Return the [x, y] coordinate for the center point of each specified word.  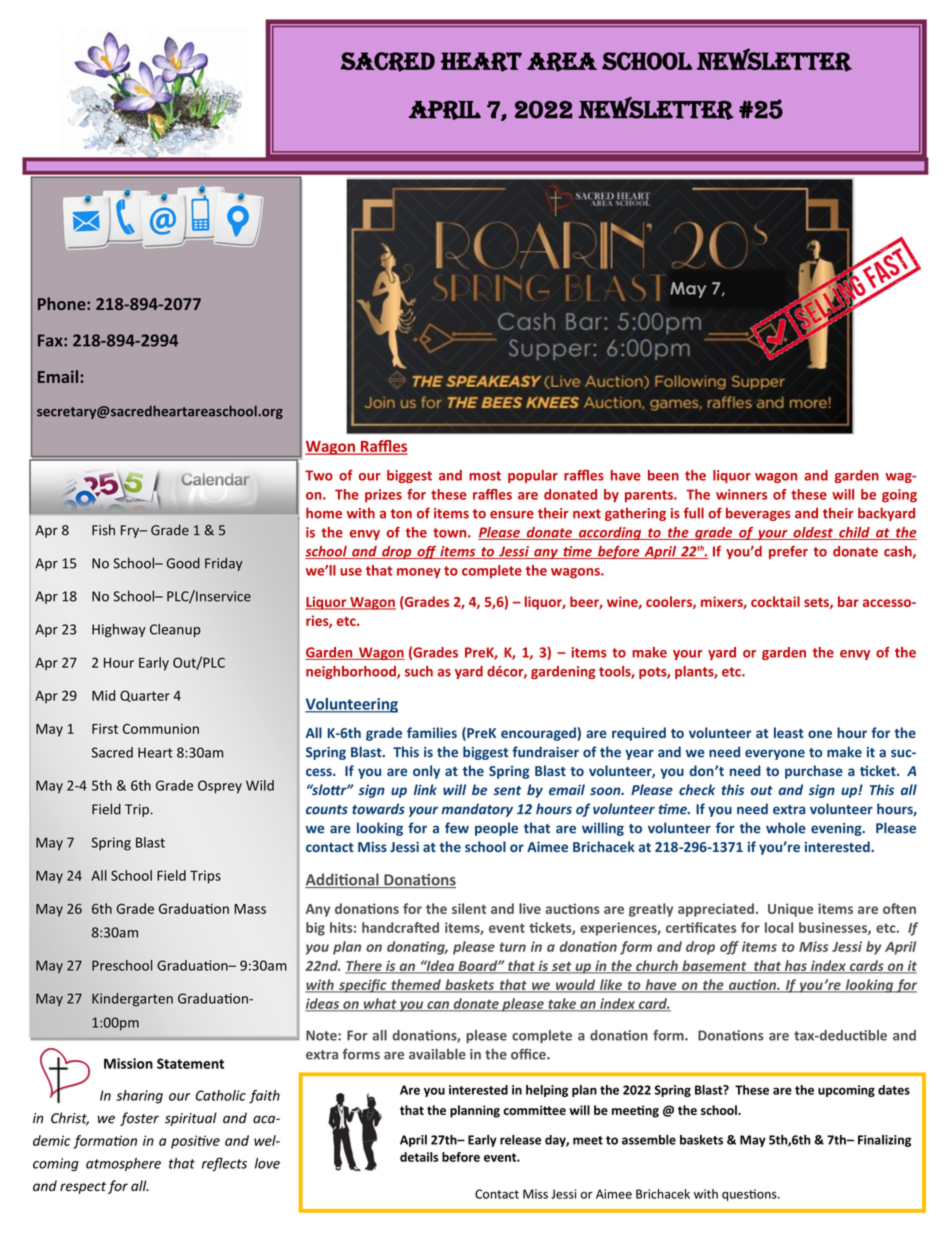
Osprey [220, 787]
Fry [131, 531]
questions [750, 1195]
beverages [758, 514]
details [419, 1157]
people [496, 829]
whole [786, 828]
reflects [224, 1164]
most [485, 476]
